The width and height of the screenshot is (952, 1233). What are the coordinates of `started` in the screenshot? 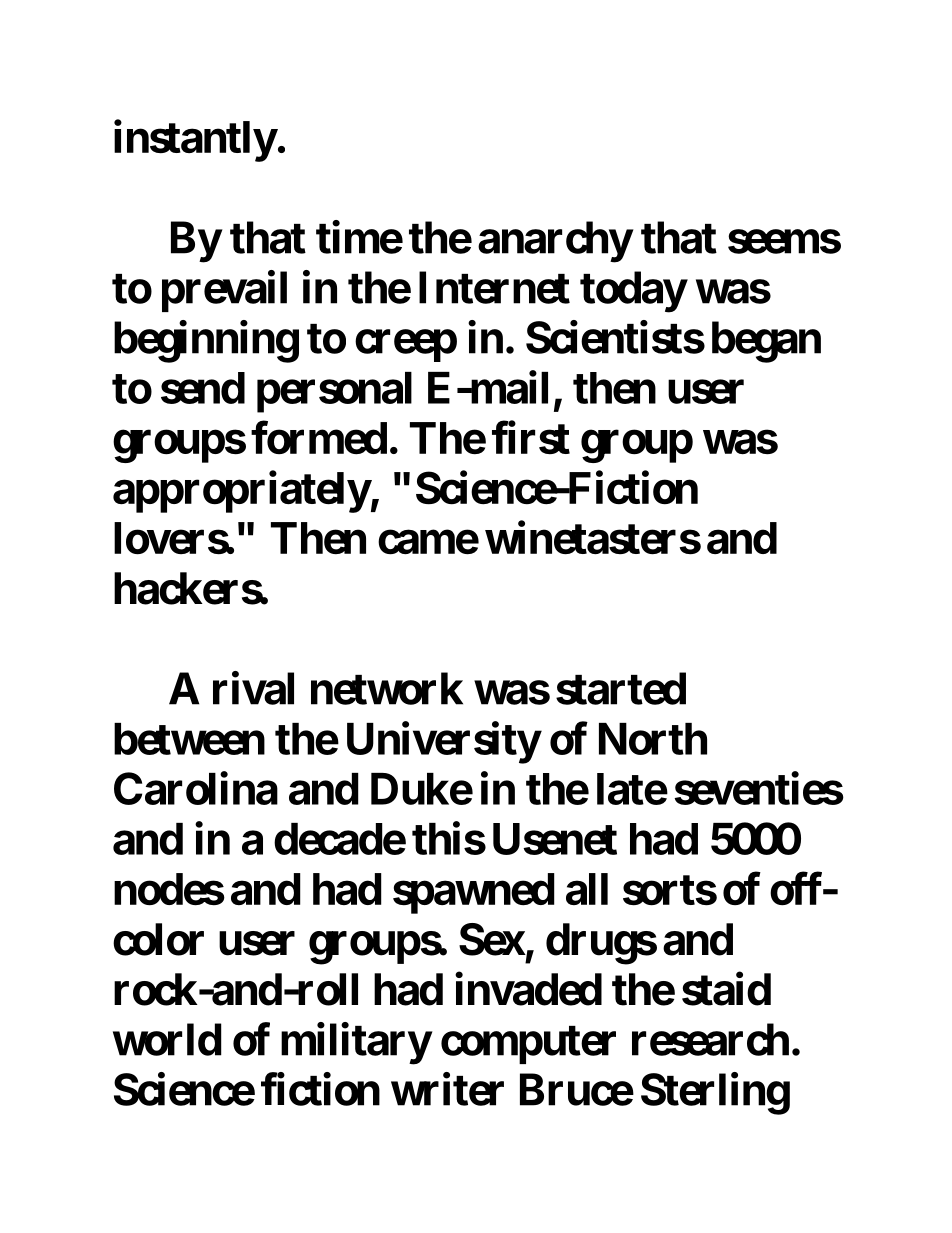 It's located at (621, 688).
